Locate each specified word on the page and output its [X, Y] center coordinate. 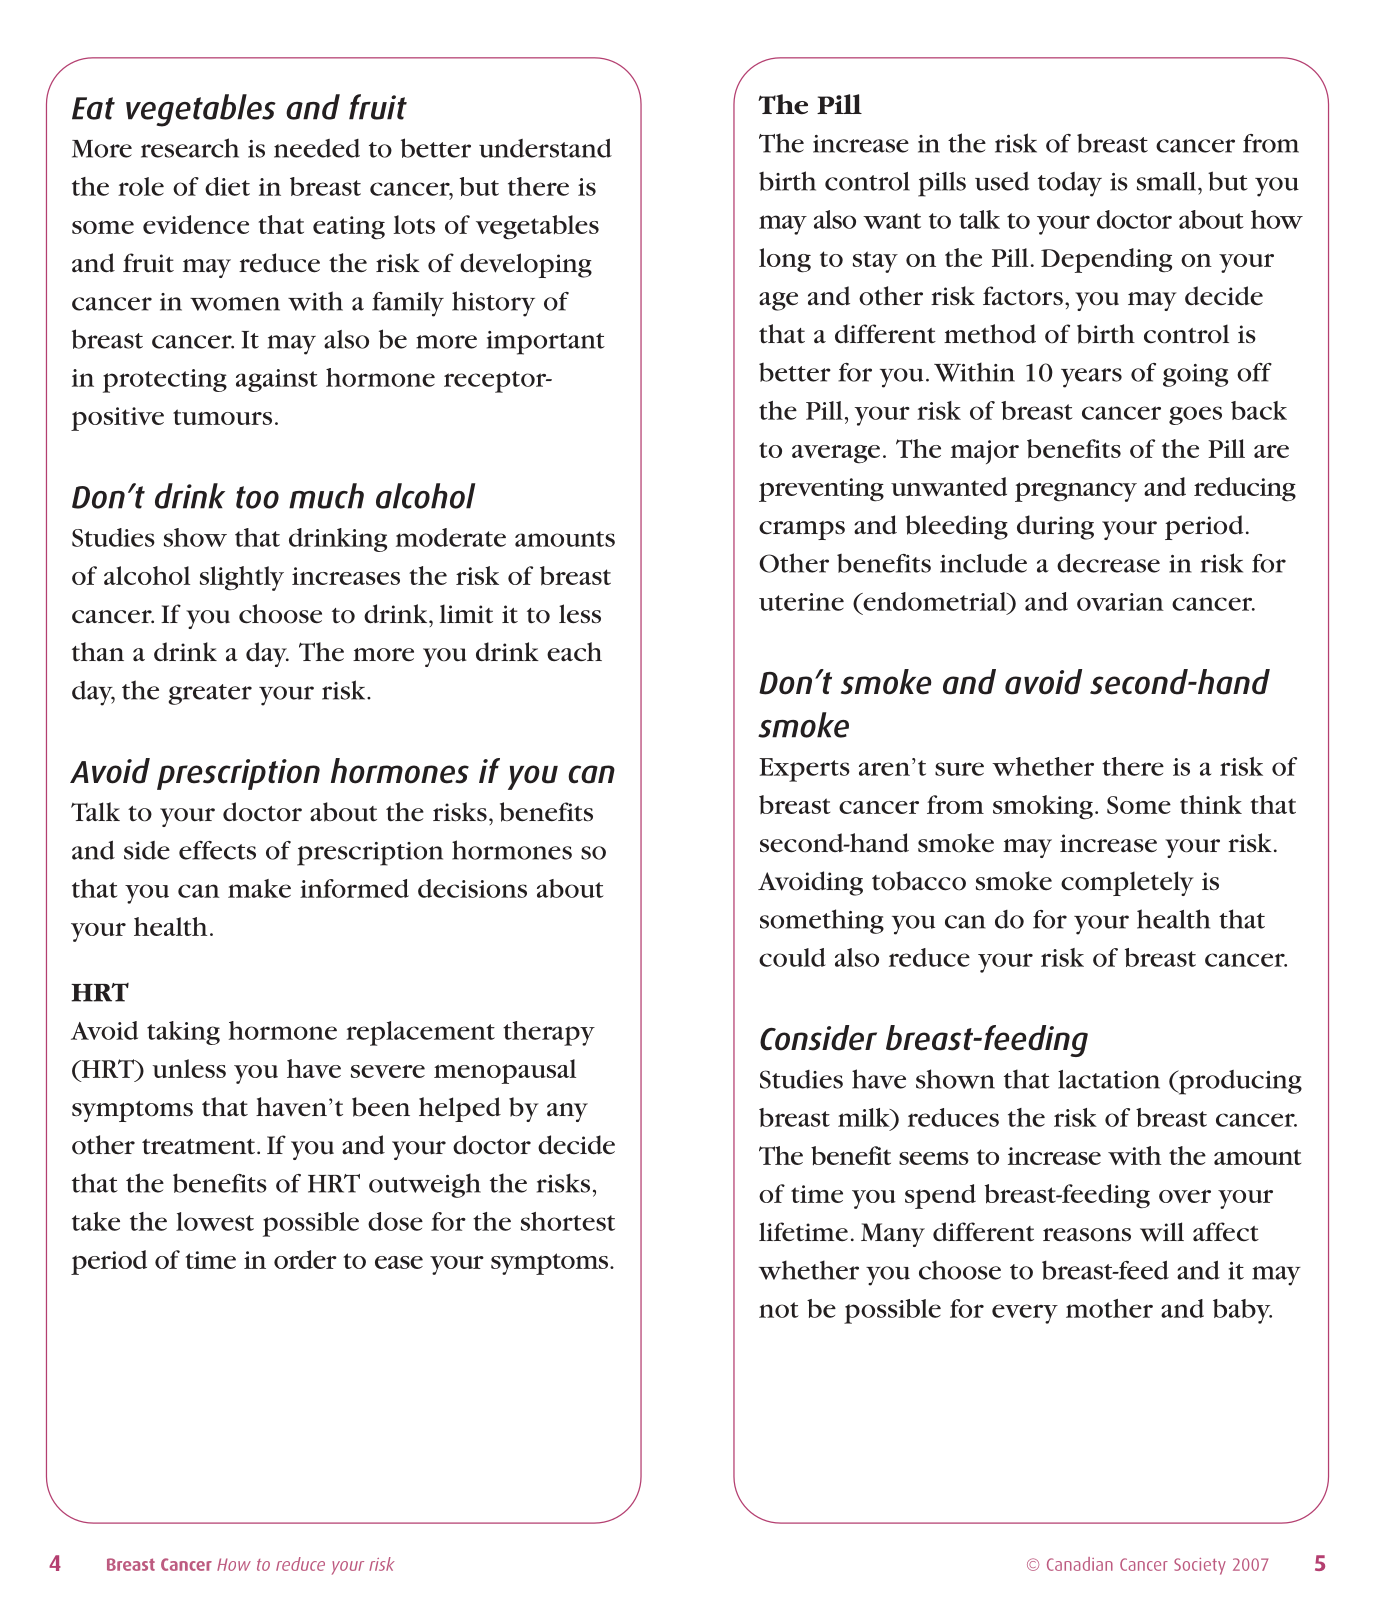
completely [1127, 883]
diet [227, 186]
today [1070, 184]
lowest [215, 1221]
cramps [802, 530]
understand [545, 148]
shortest [568, 1221]
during [1055, 527]
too [257, 497]
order [305, 1259]
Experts [804, 770]
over [1185, 1196]
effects [217, 850]
